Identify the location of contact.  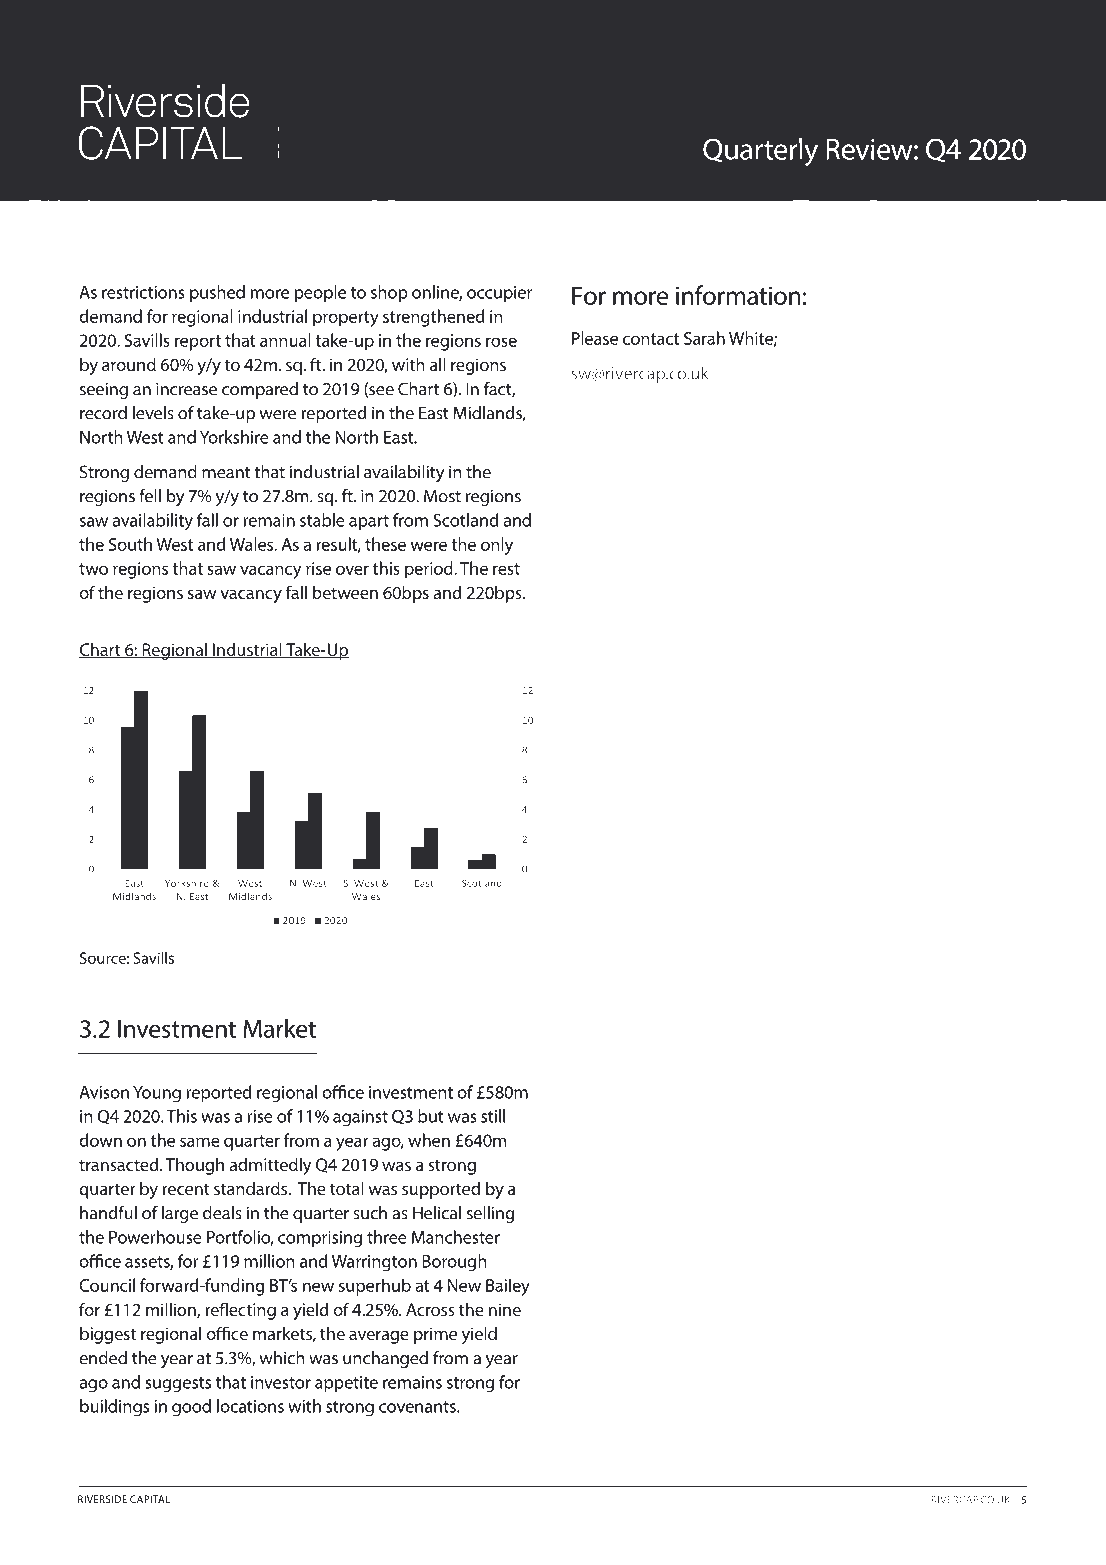
(651, 339).
